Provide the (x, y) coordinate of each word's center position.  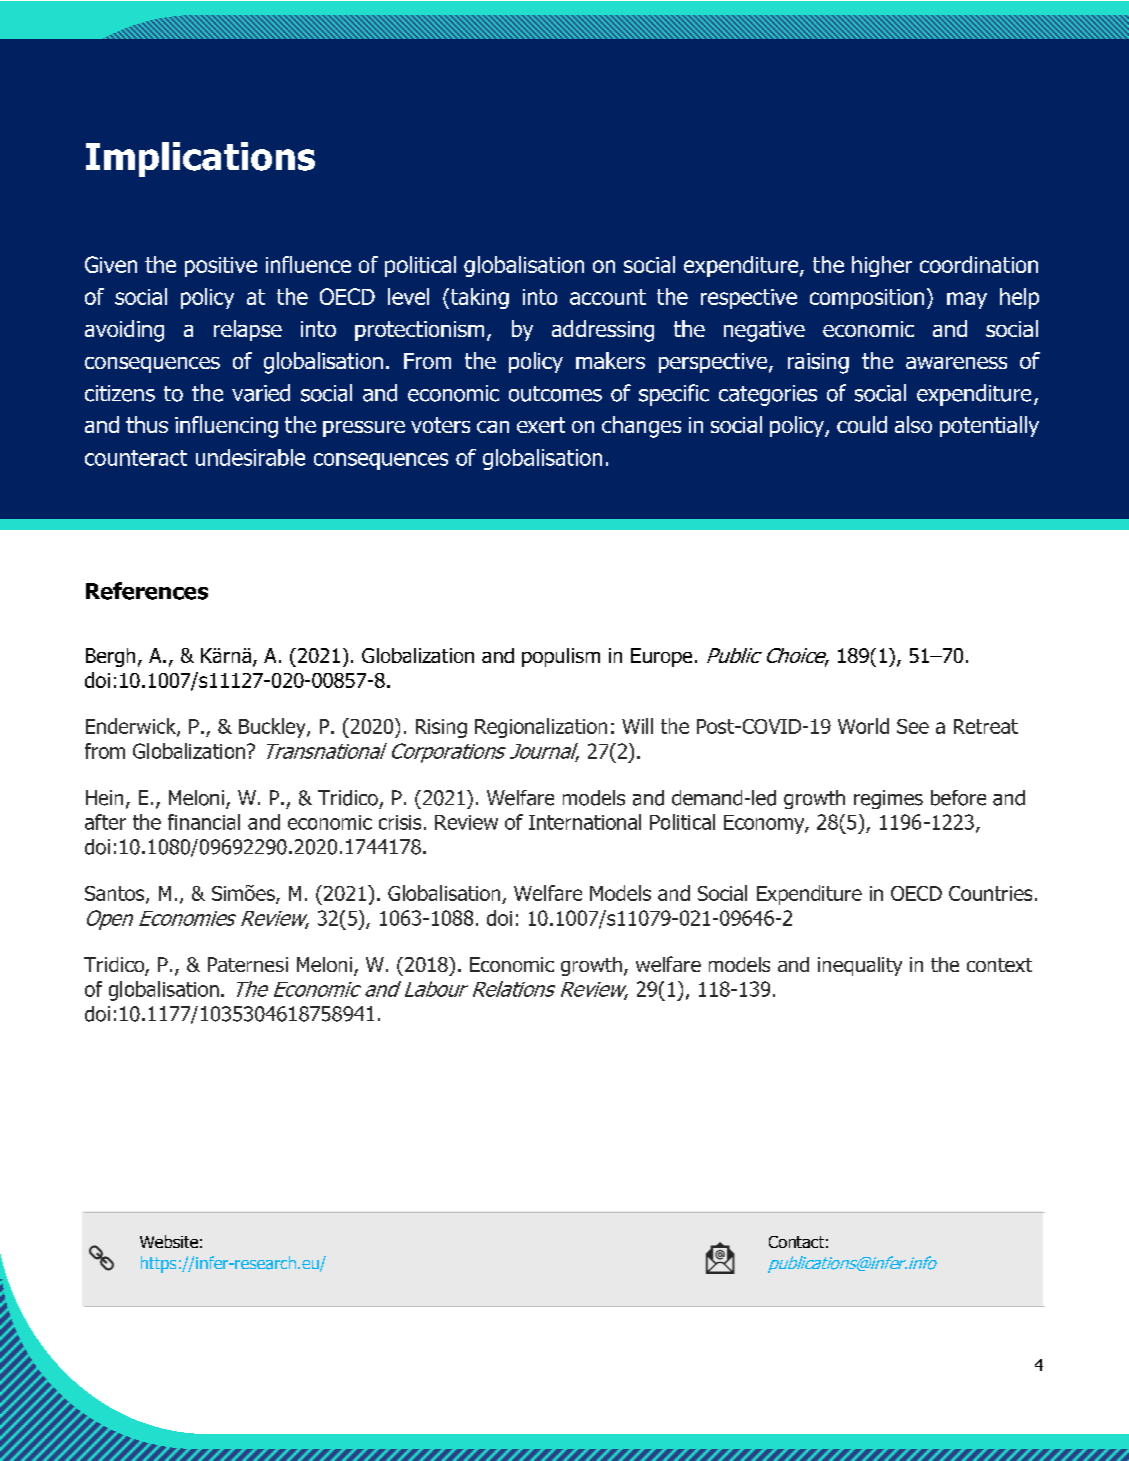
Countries (990, 893)
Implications (200, 159)
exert (541, 425)
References (147, 591)
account (608, 297)
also (913, 424)
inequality (860, 966)
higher (882, 266)
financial (204, 822)
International (585, 822)
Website (169, 1241)
